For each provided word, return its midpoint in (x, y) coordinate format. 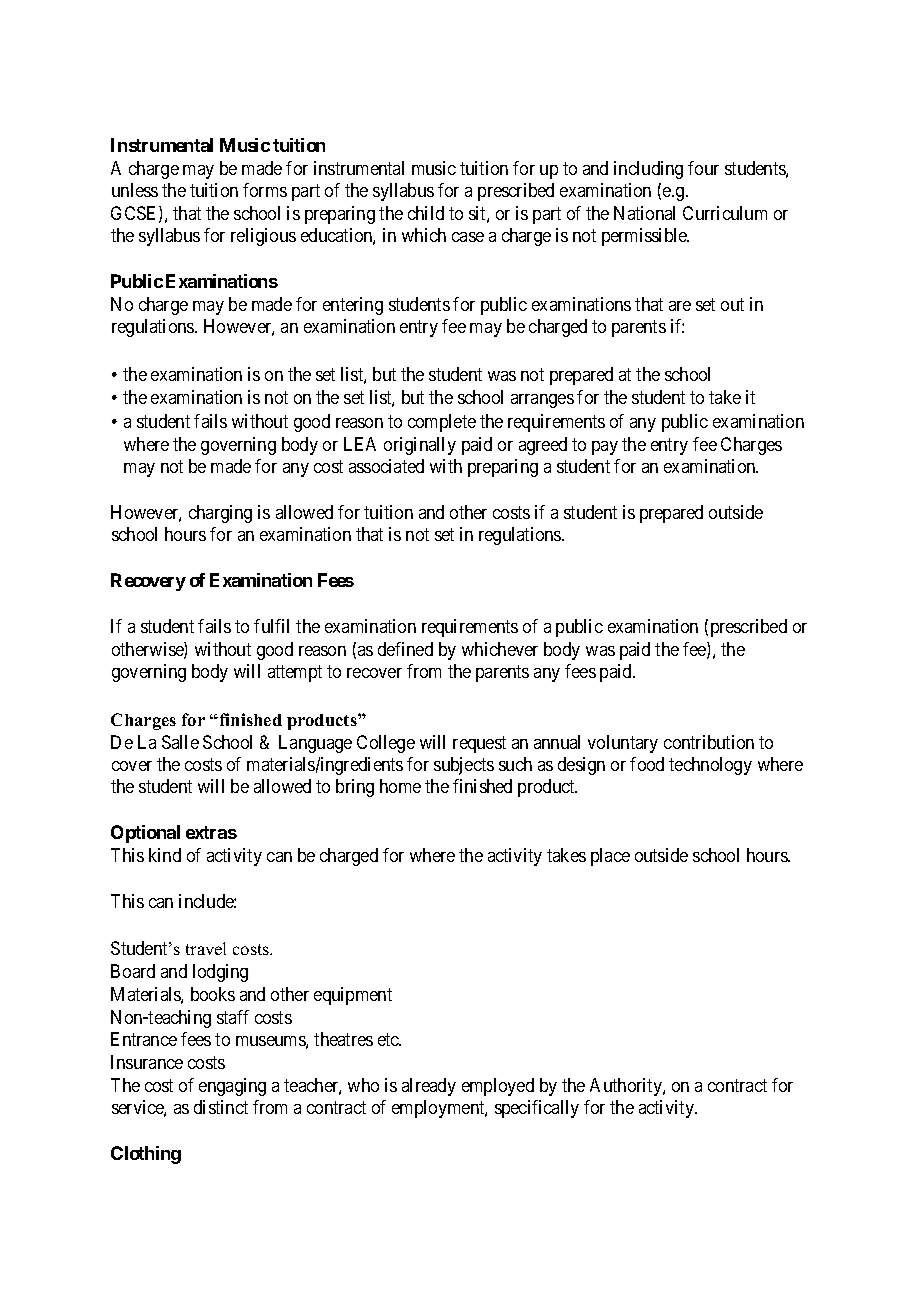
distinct (221, 1107)
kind (165, 855)
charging (220, 514)
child (426, 213)
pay (605, 448)
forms (265, 190)
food (647, 764)
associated (386, 466)
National (644, 213)
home (400, 786)
